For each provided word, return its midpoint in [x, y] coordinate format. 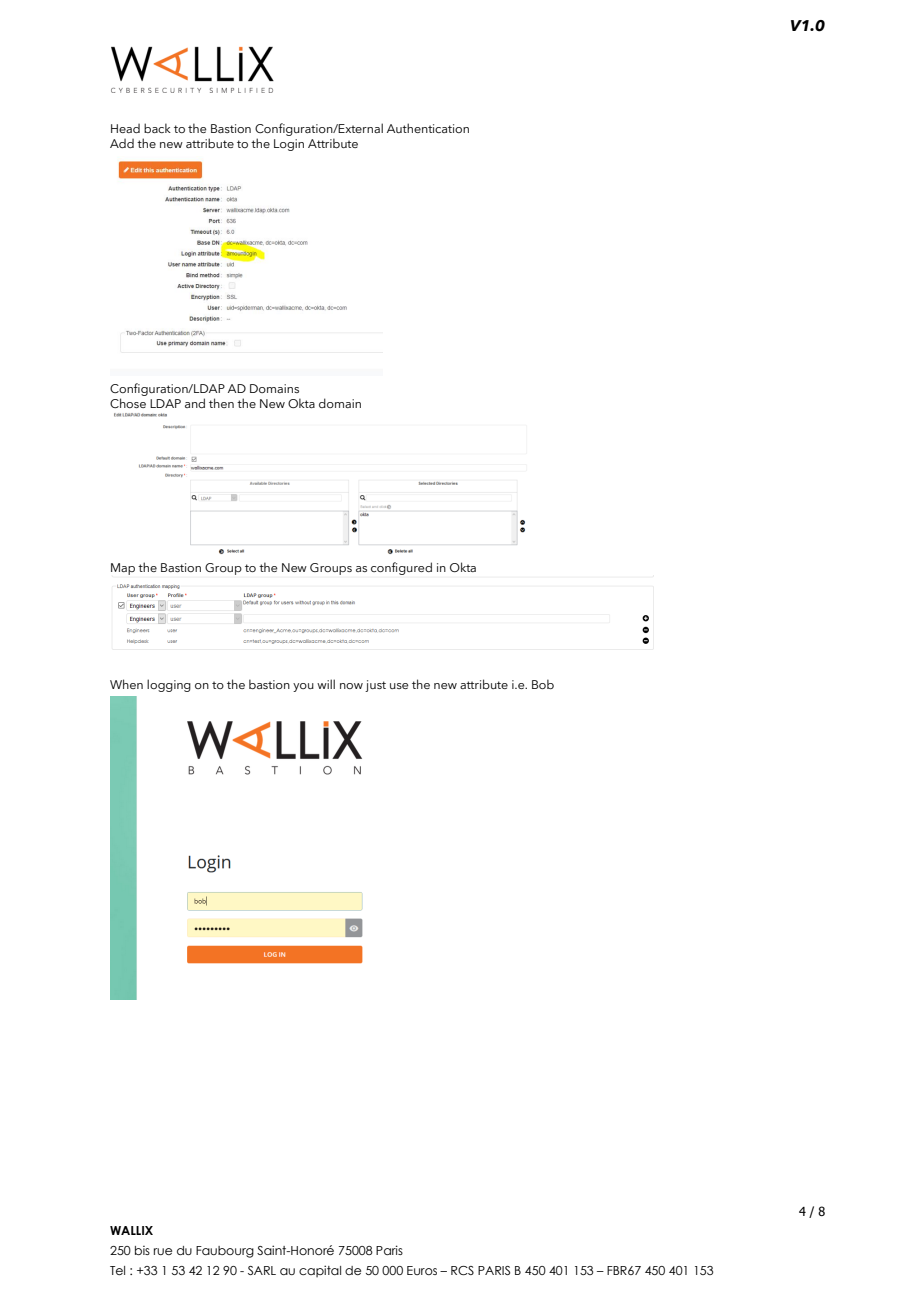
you [303, 687]
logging [169, 685]
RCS [462, 1270]
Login [289, 145]
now [351, 686]
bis [142, 1250]
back [157, 128]
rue [163, 1251]
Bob [543, 684]
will [326, 684]
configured [401, 568]
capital [320, 1271]
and [195, 403]
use [399, 686]
